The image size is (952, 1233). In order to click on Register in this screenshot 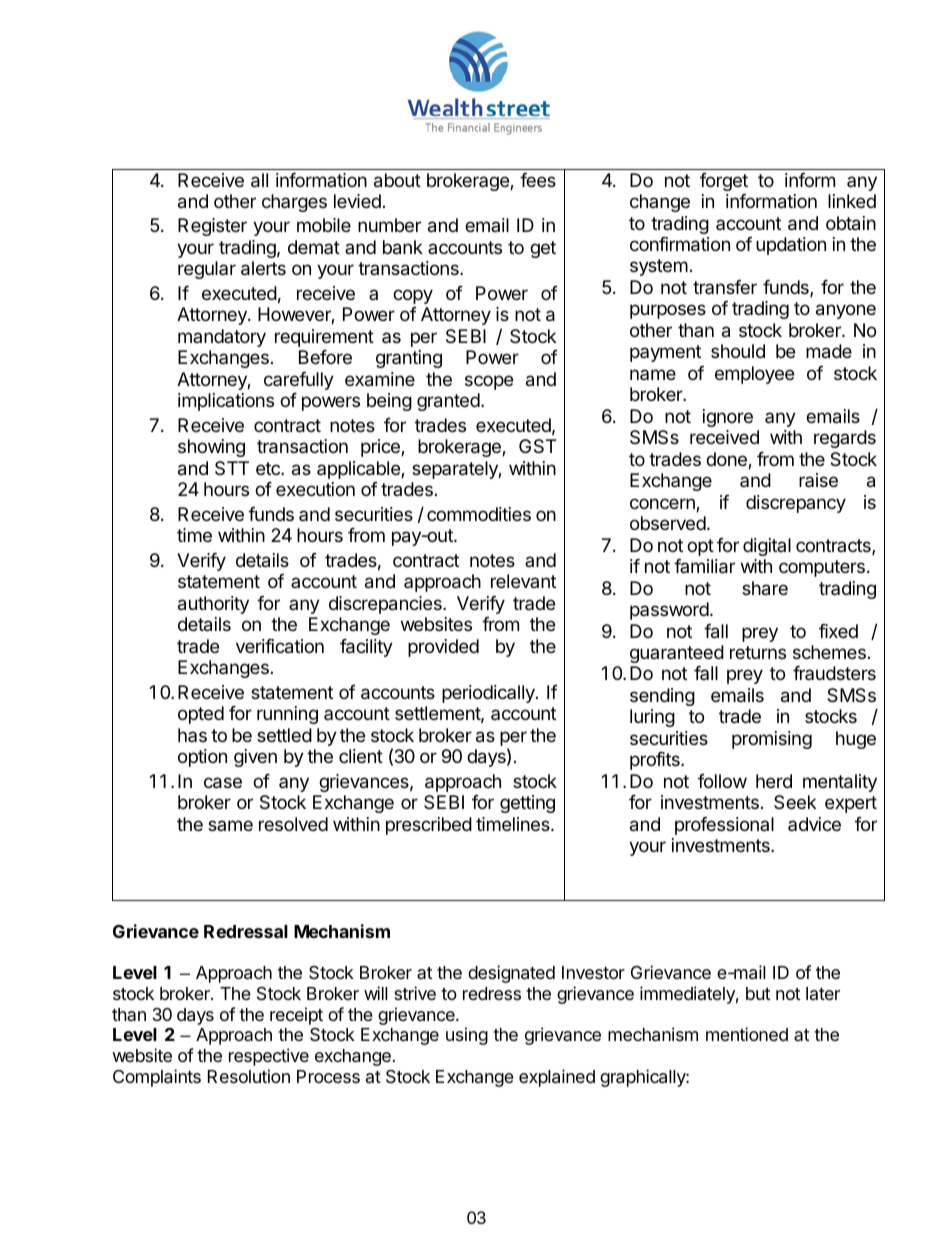, I will do `click(212, 227)`.
